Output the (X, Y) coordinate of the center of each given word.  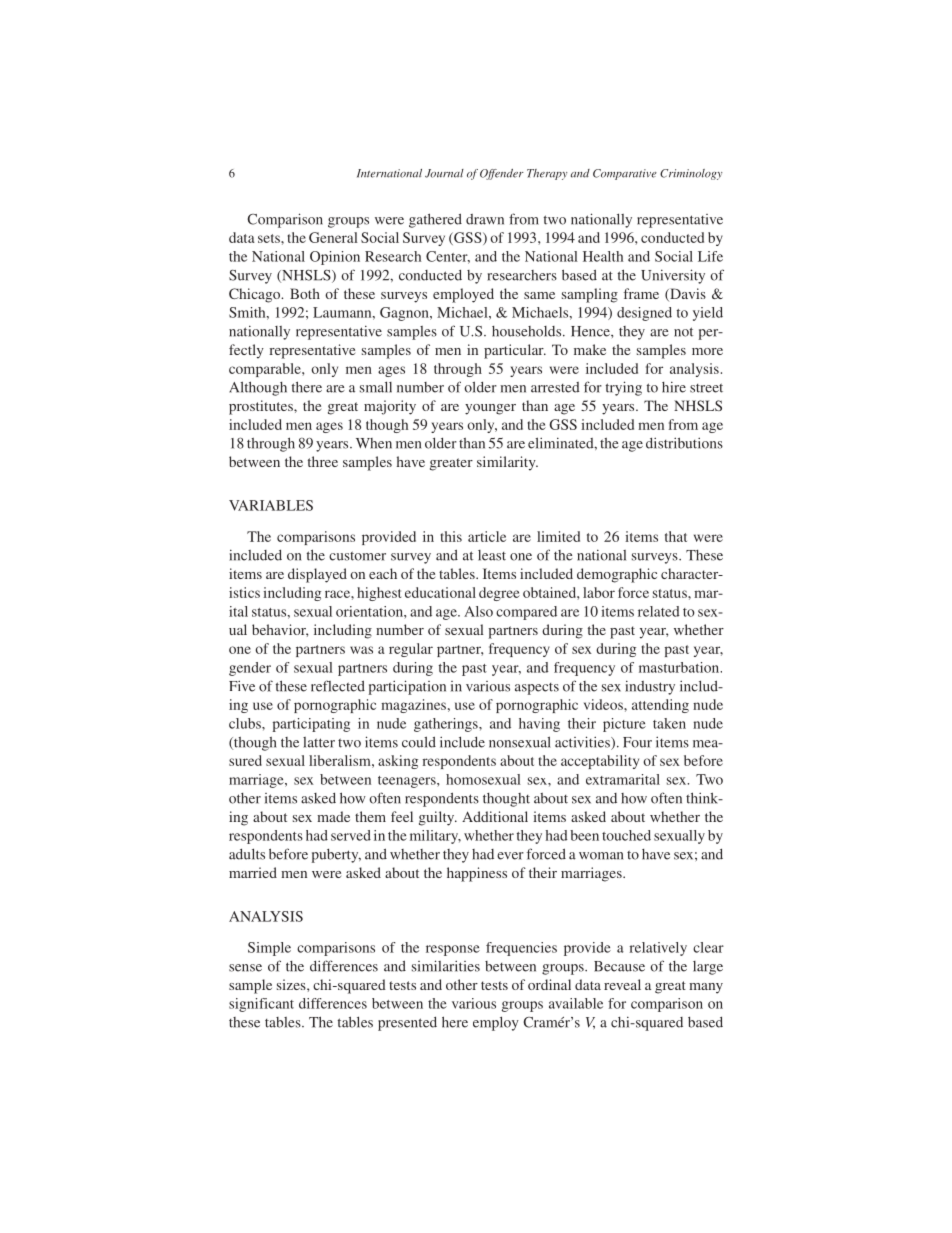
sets (270, 238)
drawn (485, 219)
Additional (495, 816)
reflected (338, 686)
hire (674, 387)
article (487, 536)
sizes (292, 984)
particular (515, 351)
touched (626, 835)
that (676, 536)
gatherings (447, 725)
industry (650, 687)
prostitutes (262, 407)
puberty (336, 856)
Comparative (625, 174)
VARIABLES (271, 505)
